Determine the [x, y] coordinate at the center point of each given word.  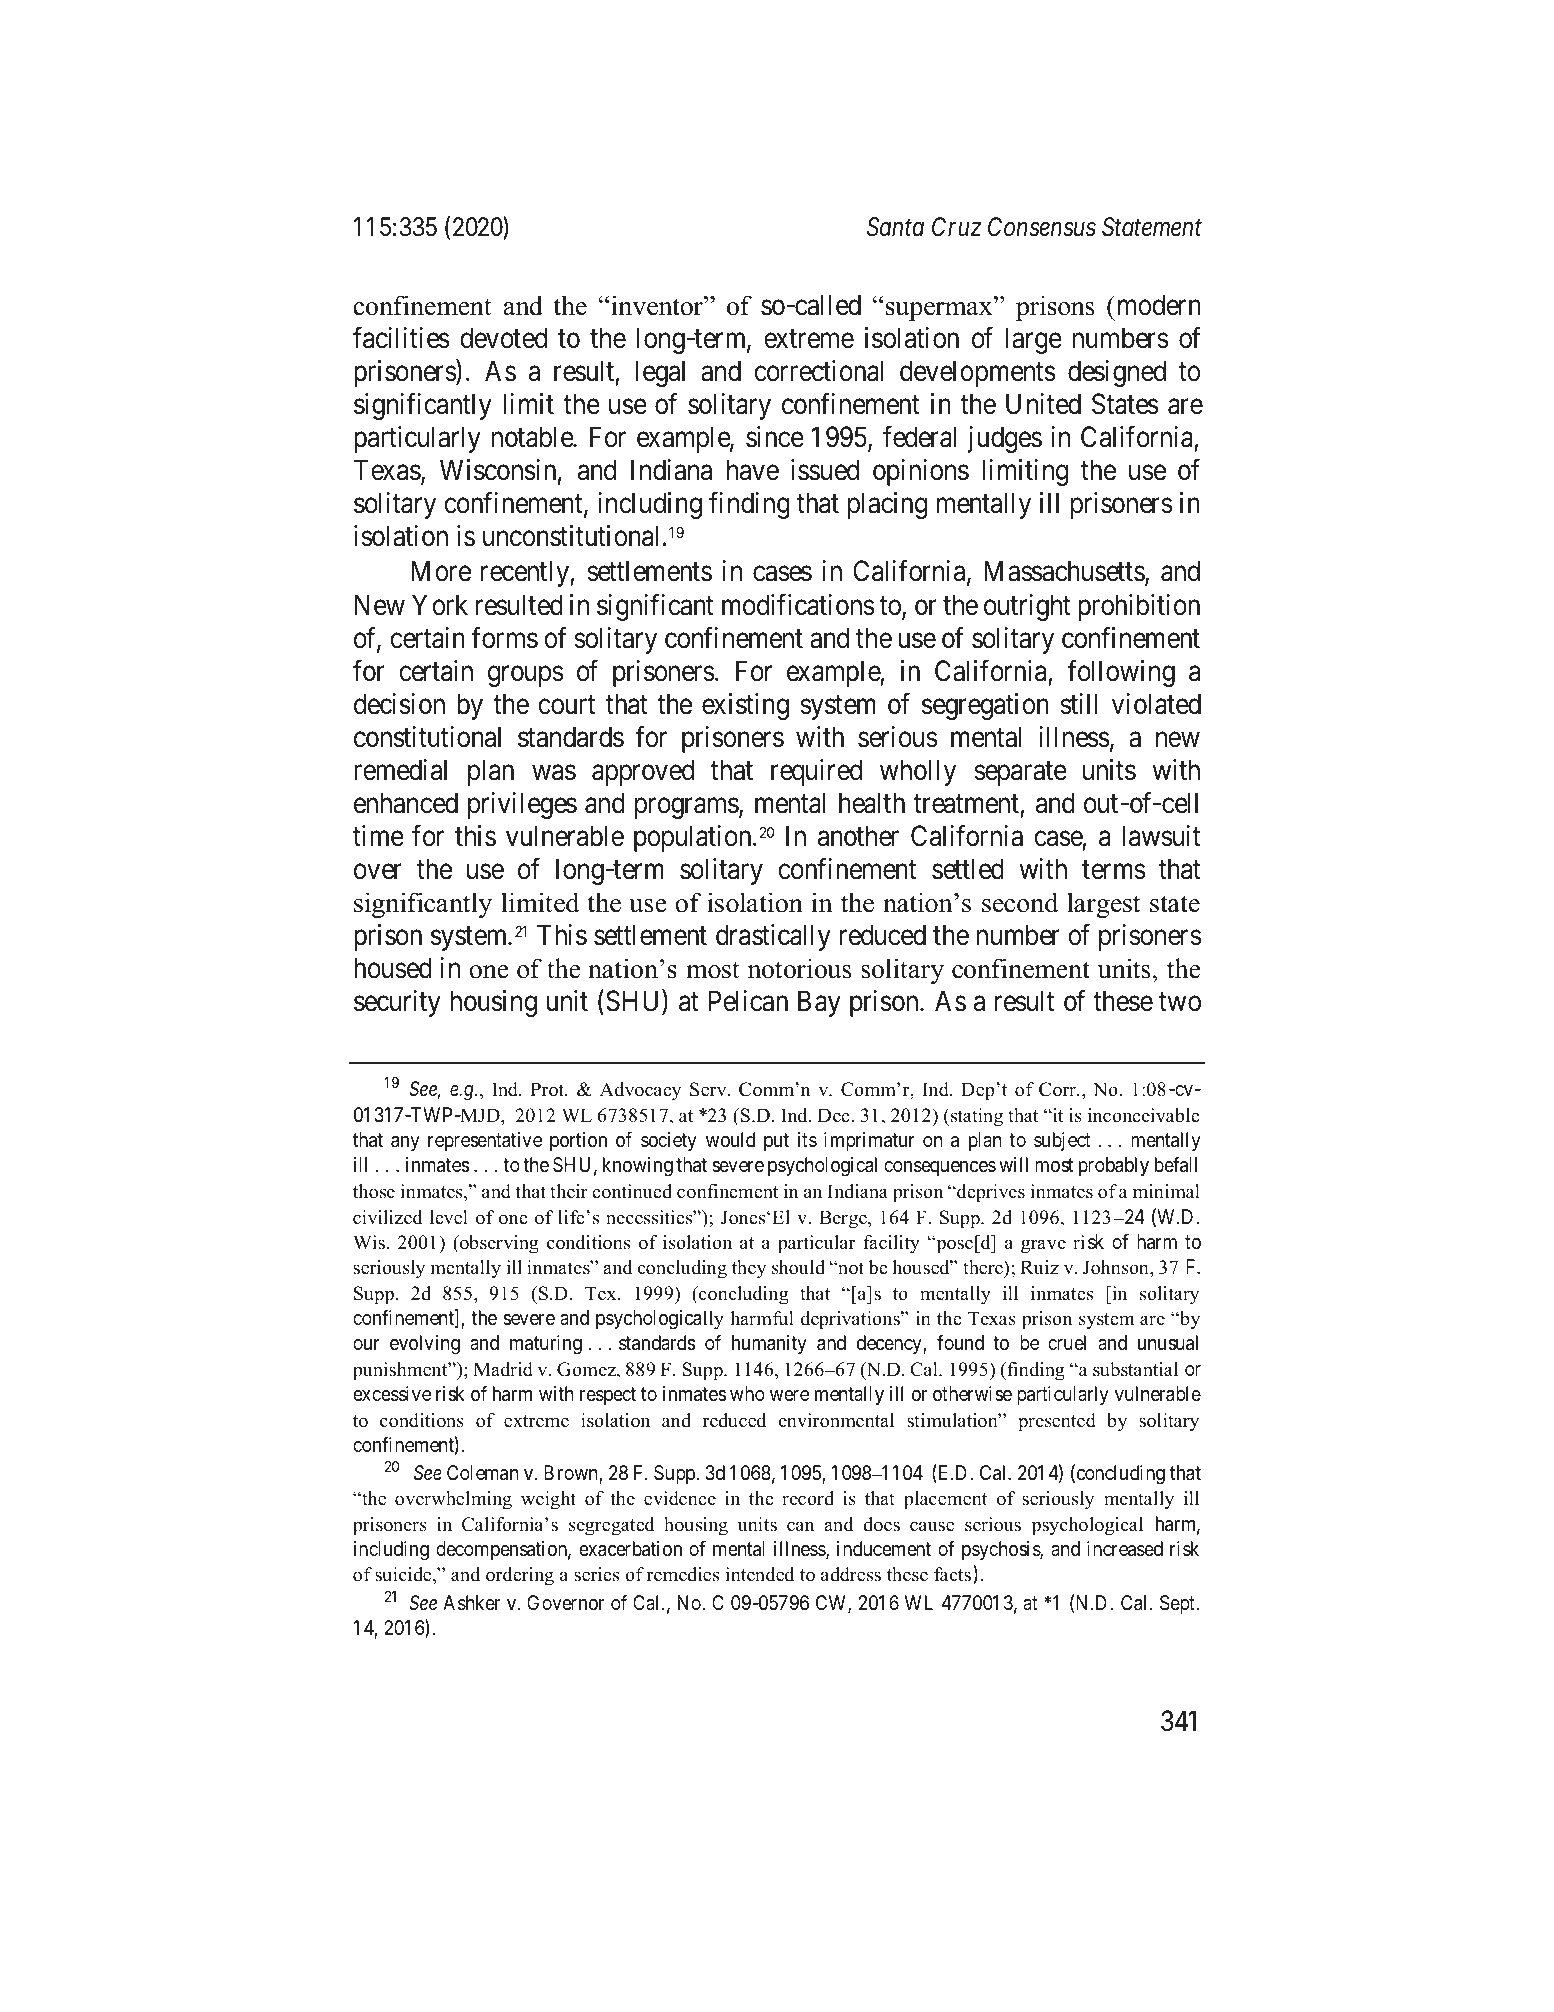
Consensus [1042, 227]
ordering [520, 1576]
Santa [895, 227]
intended [759, 1574]
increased [1125, 1549]
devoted [503, 338]
